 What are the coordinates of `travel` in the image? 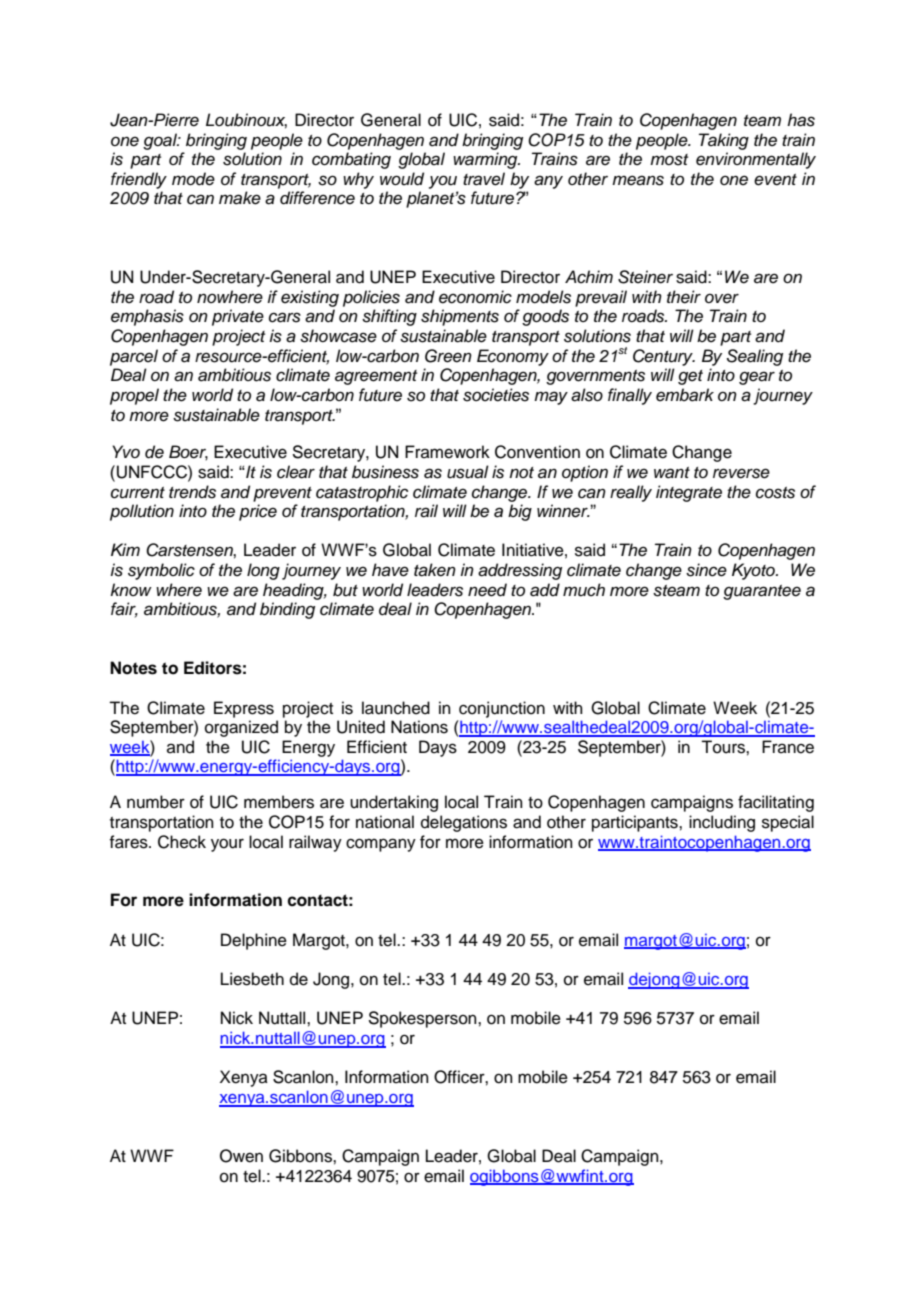 It's located at (484, 179).
